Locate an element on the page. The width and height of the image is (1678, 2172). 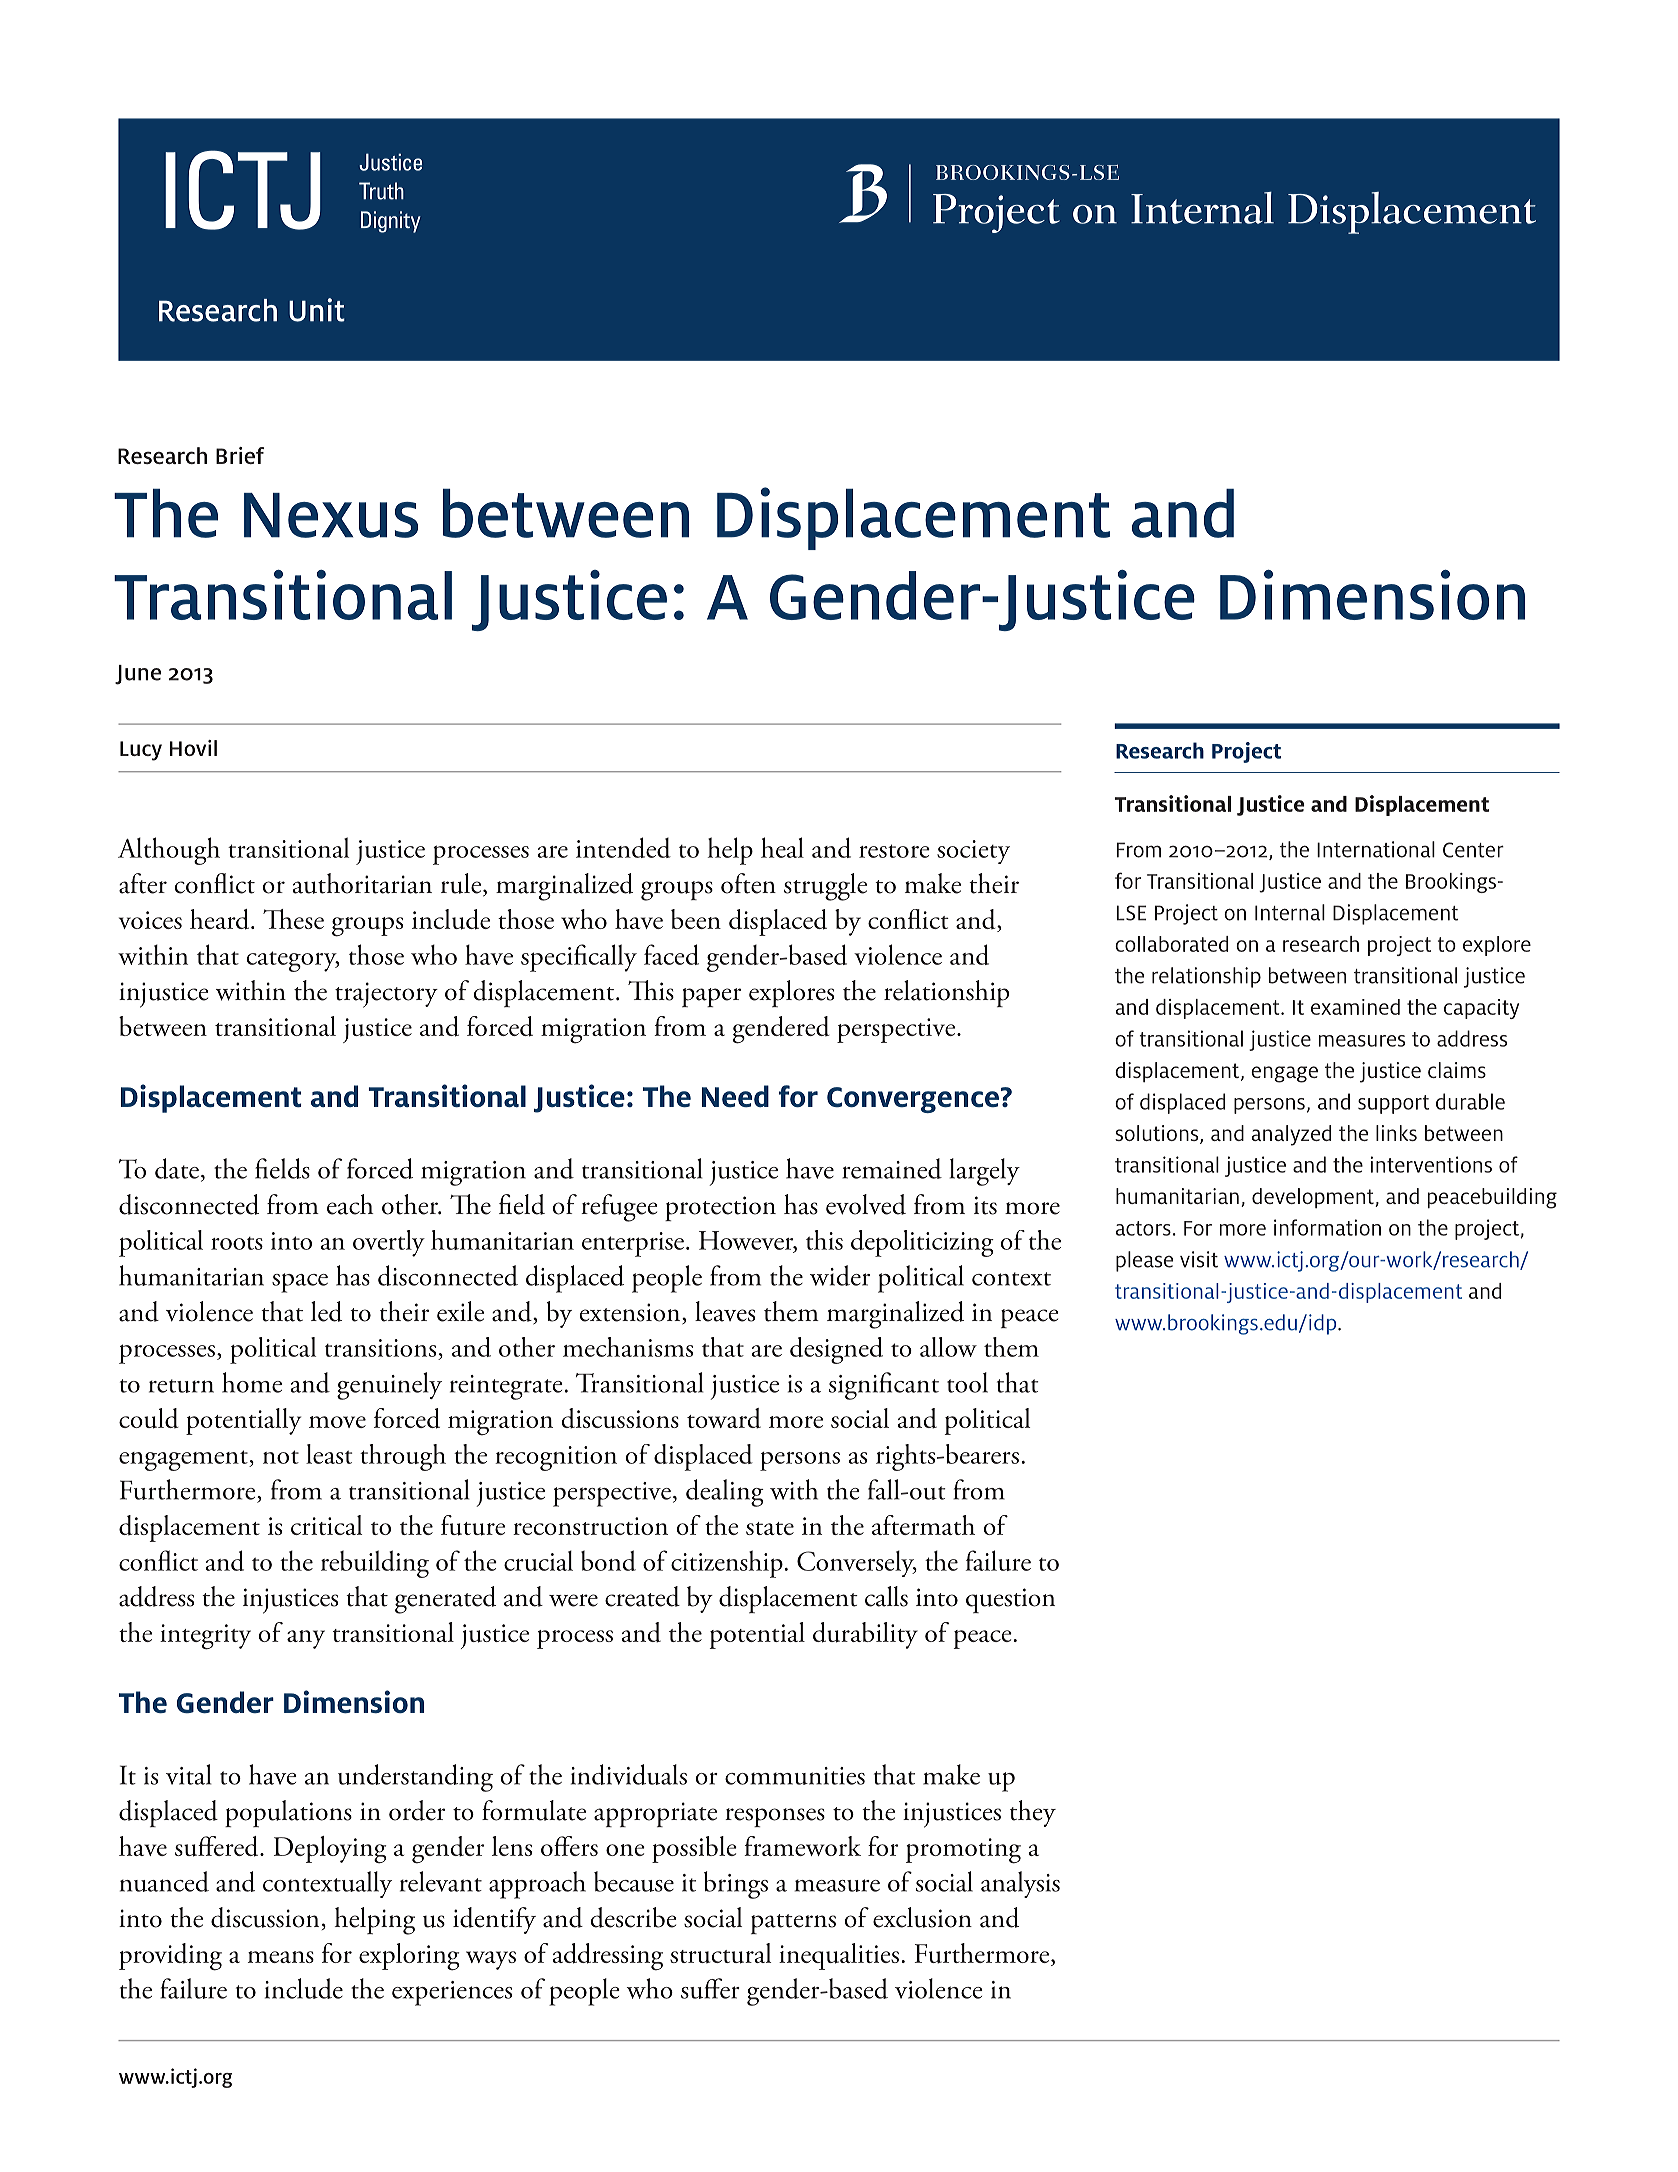
inequalities is located at coordinates (839, 1956).
